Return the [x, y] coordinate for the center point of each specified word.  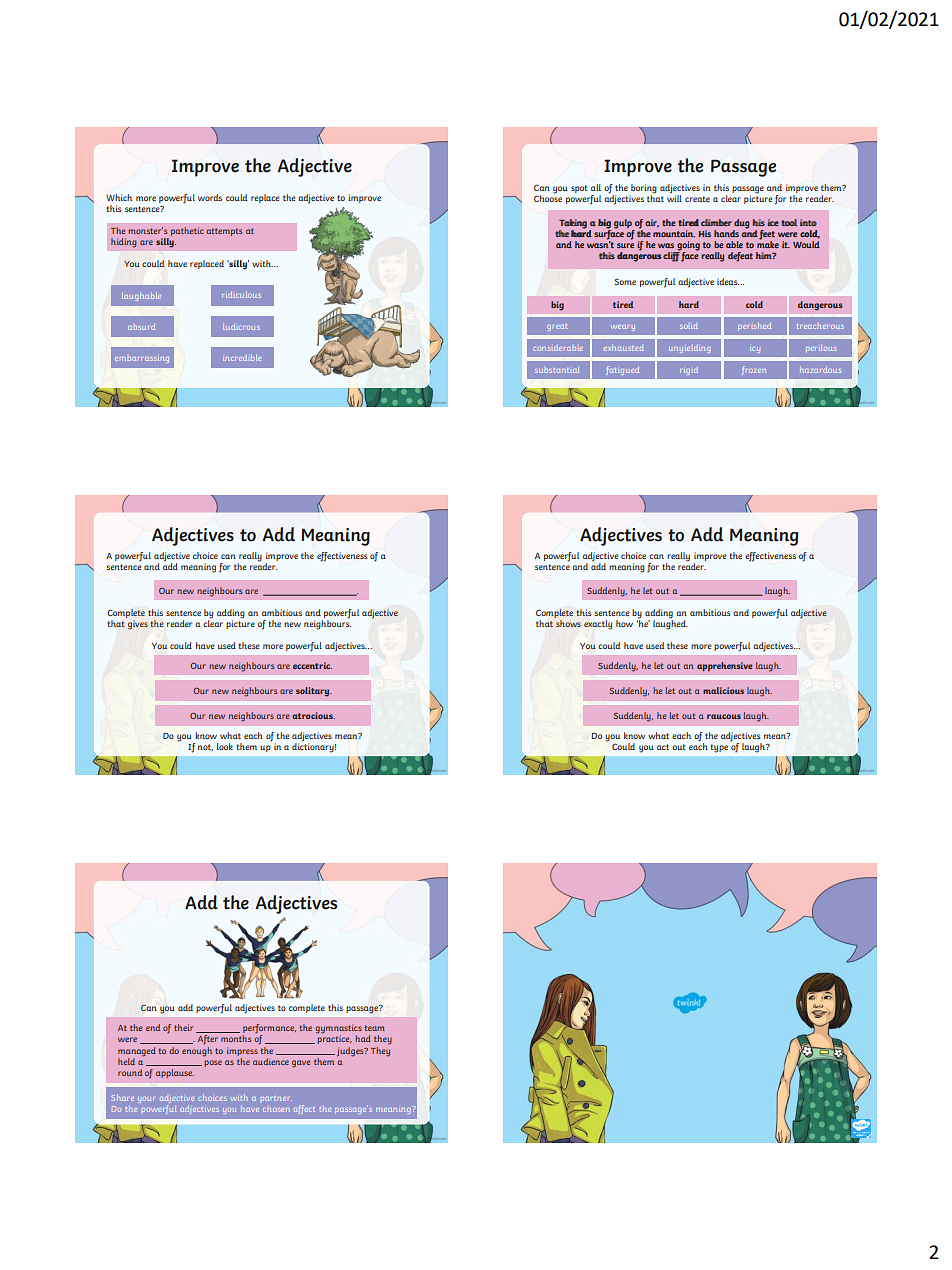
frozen [754, 370]
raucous [724, 716]
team [375, 1028]
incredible [242, 357]
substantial [557, 370]
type [719, 748]
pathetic [187, 231]
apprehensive [724, 666]
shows [567, 622]
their [183, 1027]
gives [138, 625]
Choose [548, 197]
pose [213, 1063]
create [697, 199]
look [225, 746]
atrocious [313, 715]
